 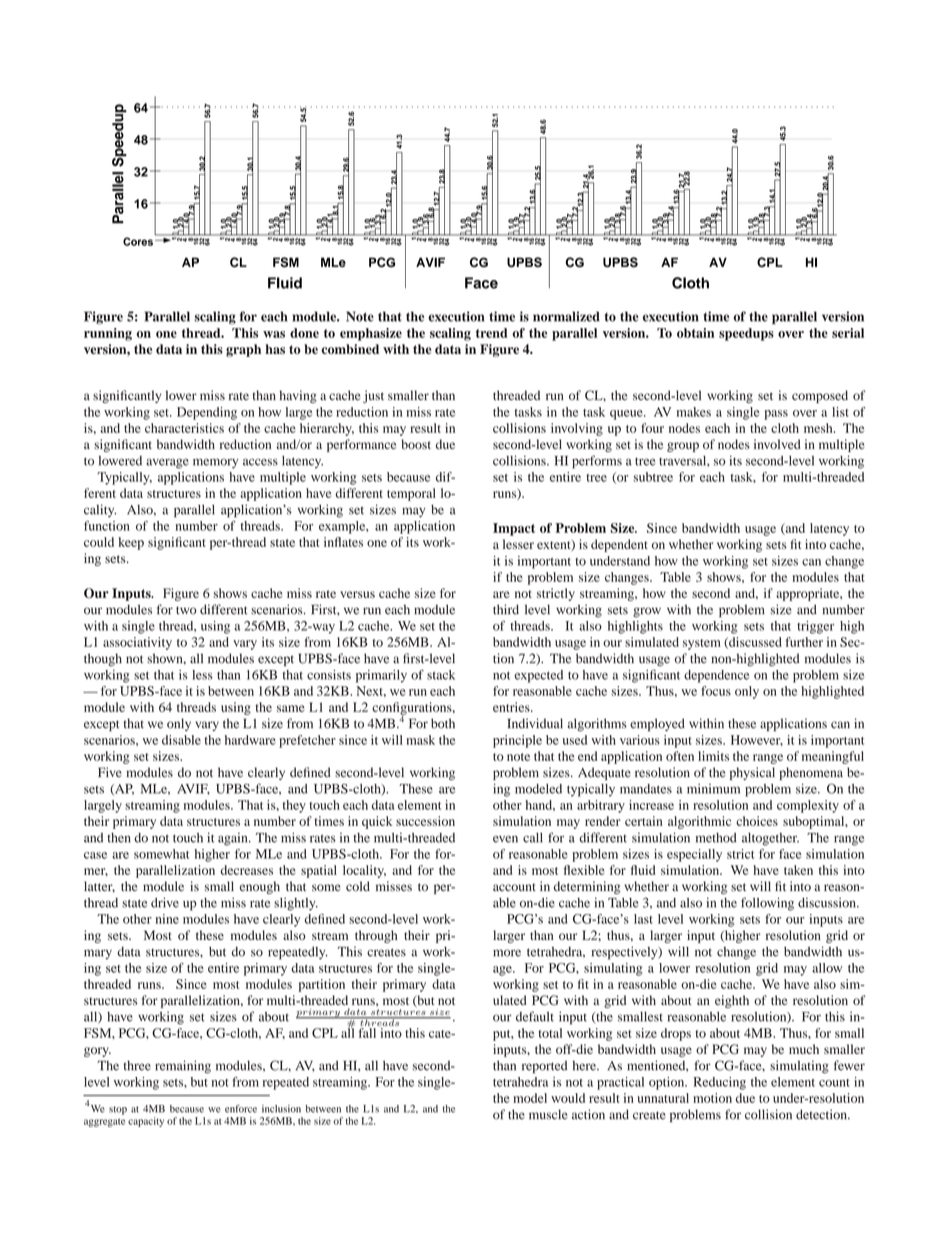 What do you see at coordinates (695, 333) in the page?
I see `obtain` at bounding box center [695, 333].
